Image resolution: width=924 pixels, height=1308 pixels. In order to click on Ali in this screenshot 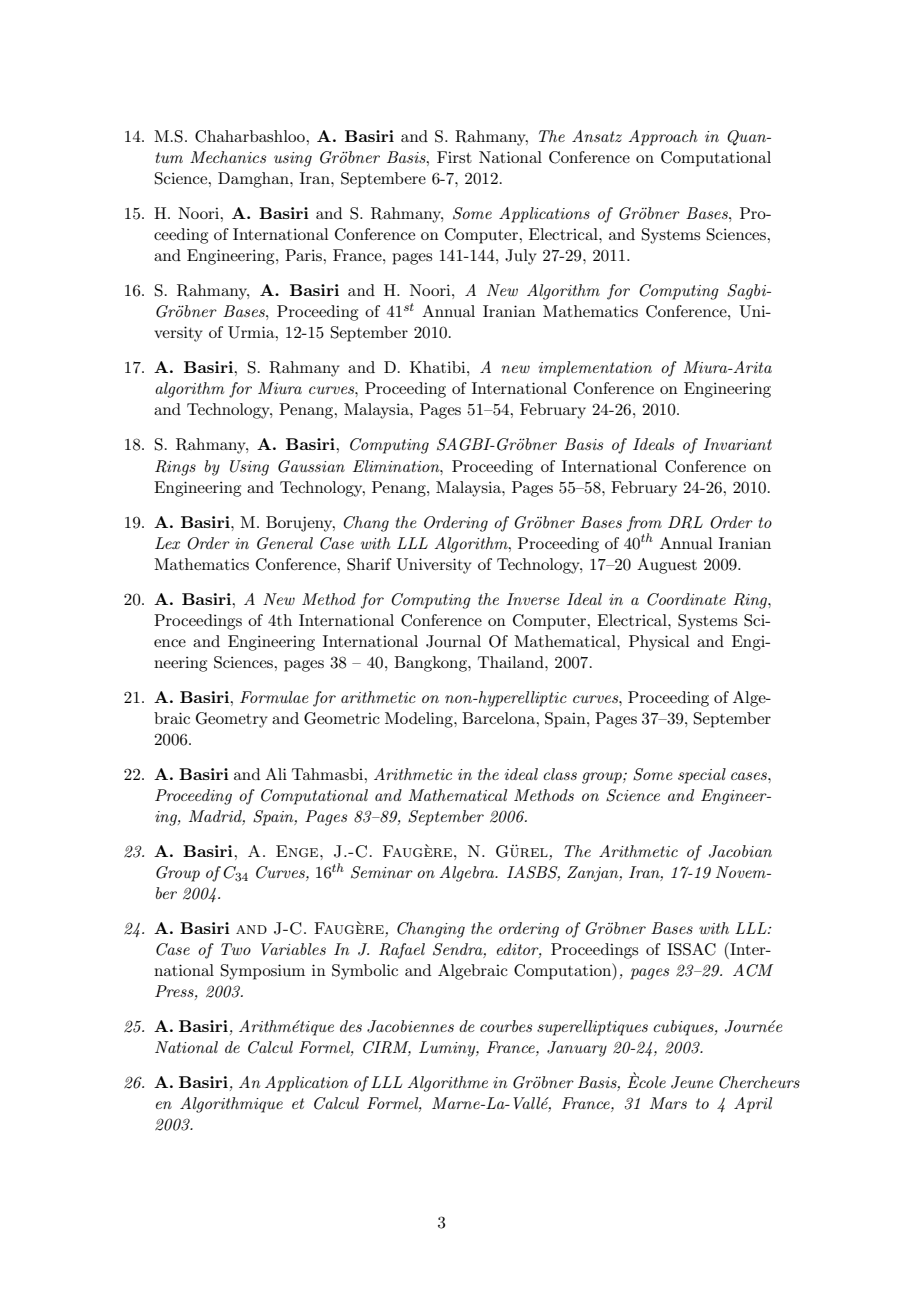, I will do `click(276, 774)`.
